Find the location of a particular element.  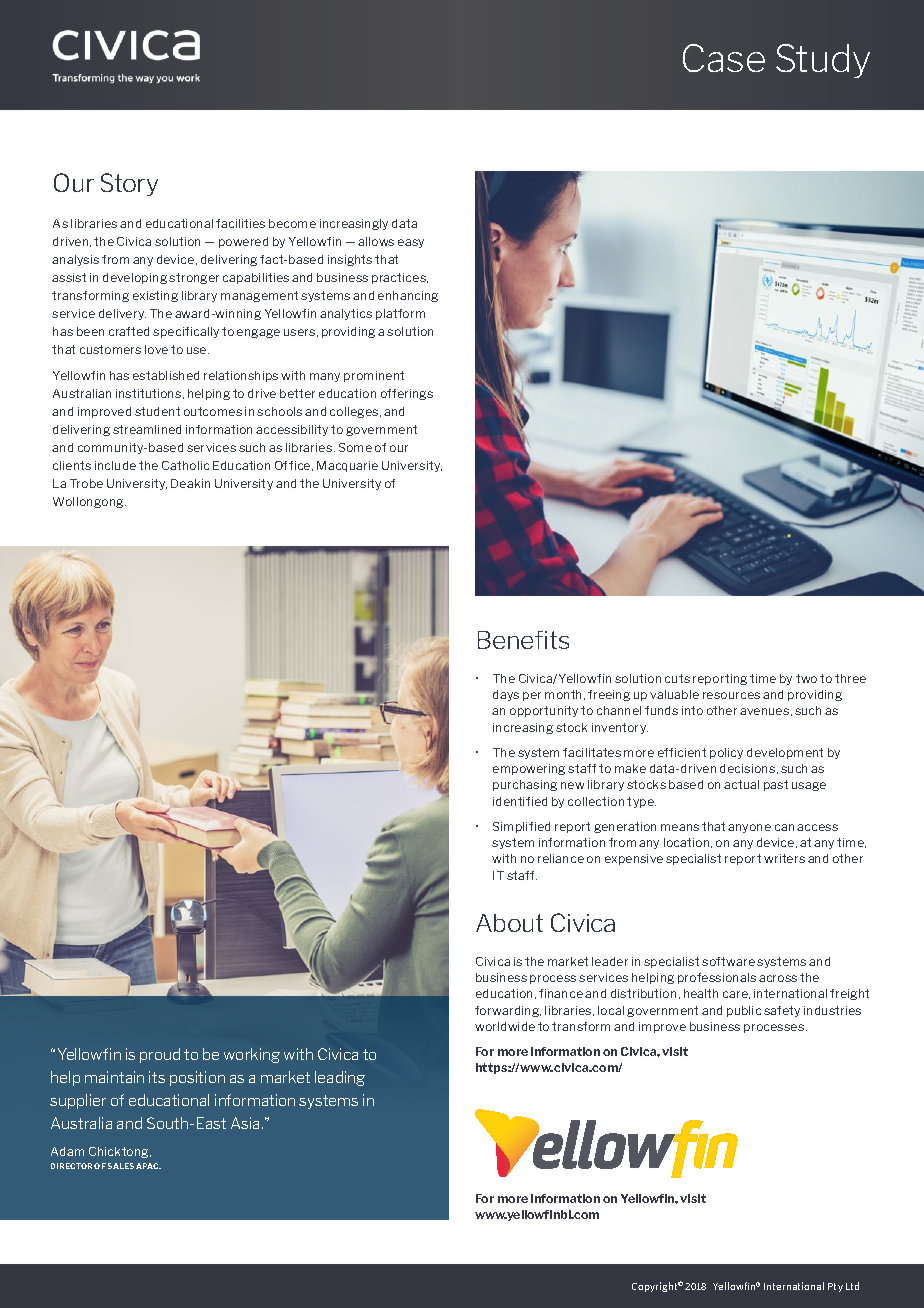

proud is located at coordinates (160, 1055).
